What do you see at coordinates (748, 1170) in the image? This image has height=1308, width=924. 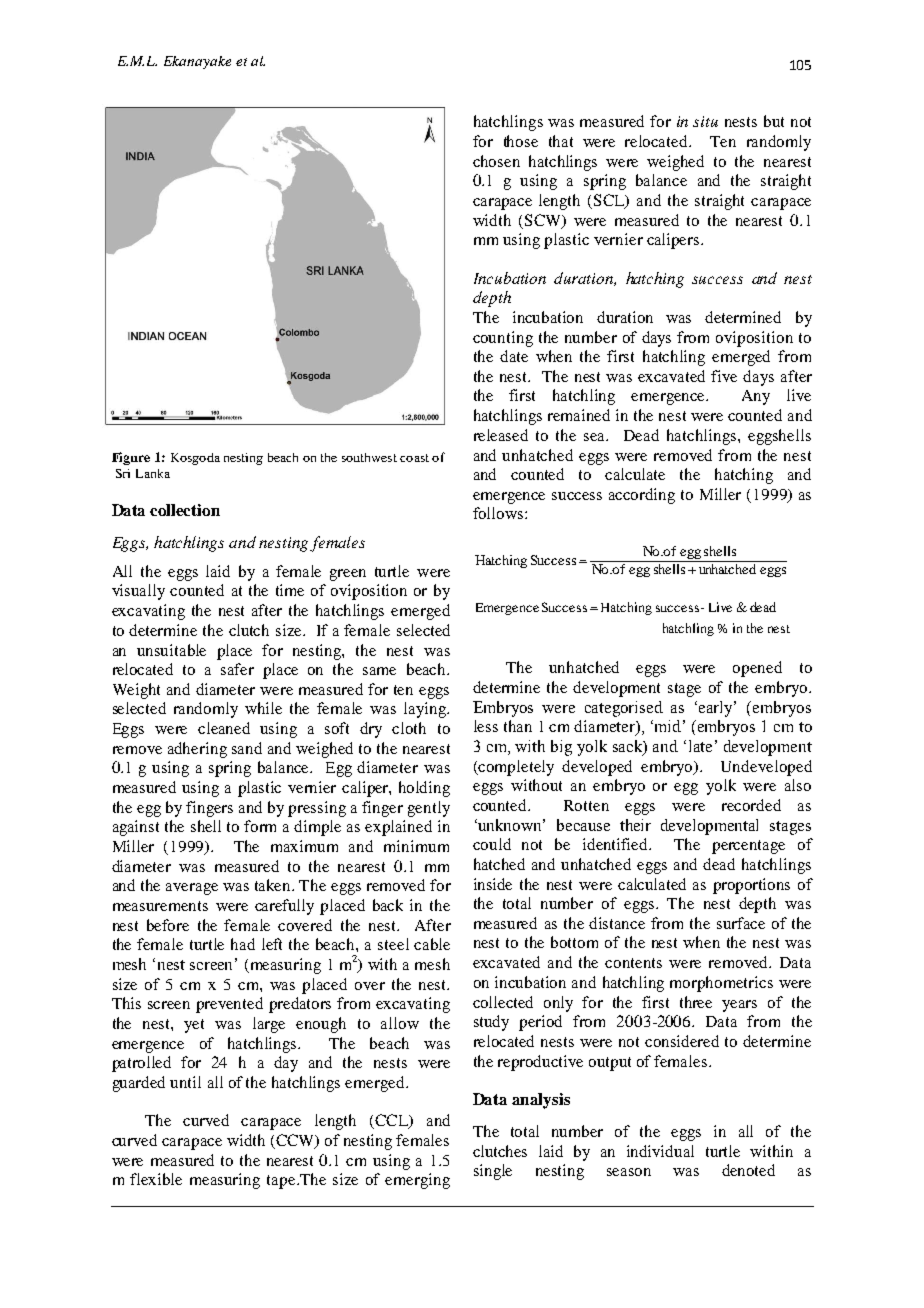 I see `denoted` at bounding box center [748, 1170].
